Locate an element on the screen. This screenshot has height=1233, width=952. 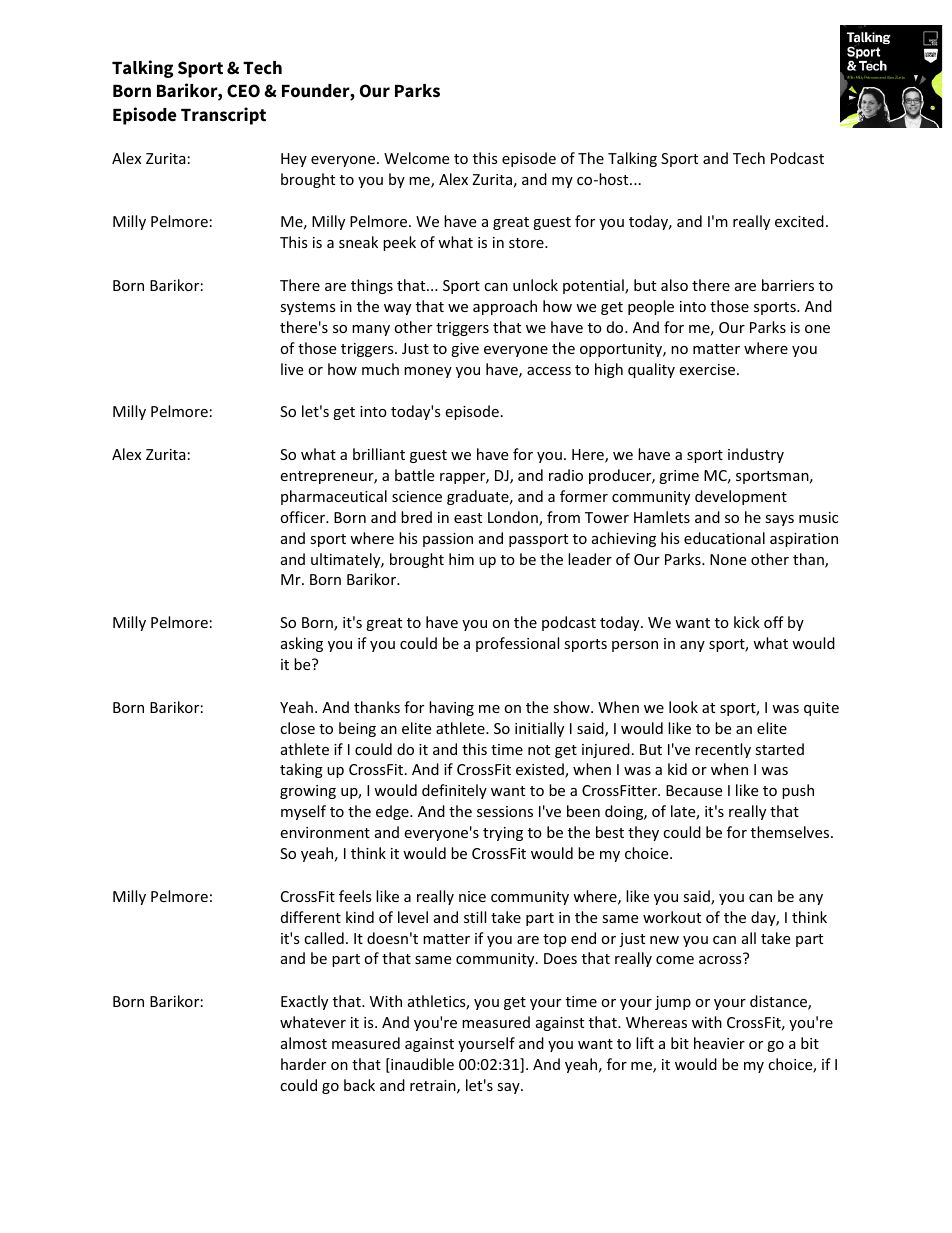
store is located at coordinates (527, 243).
